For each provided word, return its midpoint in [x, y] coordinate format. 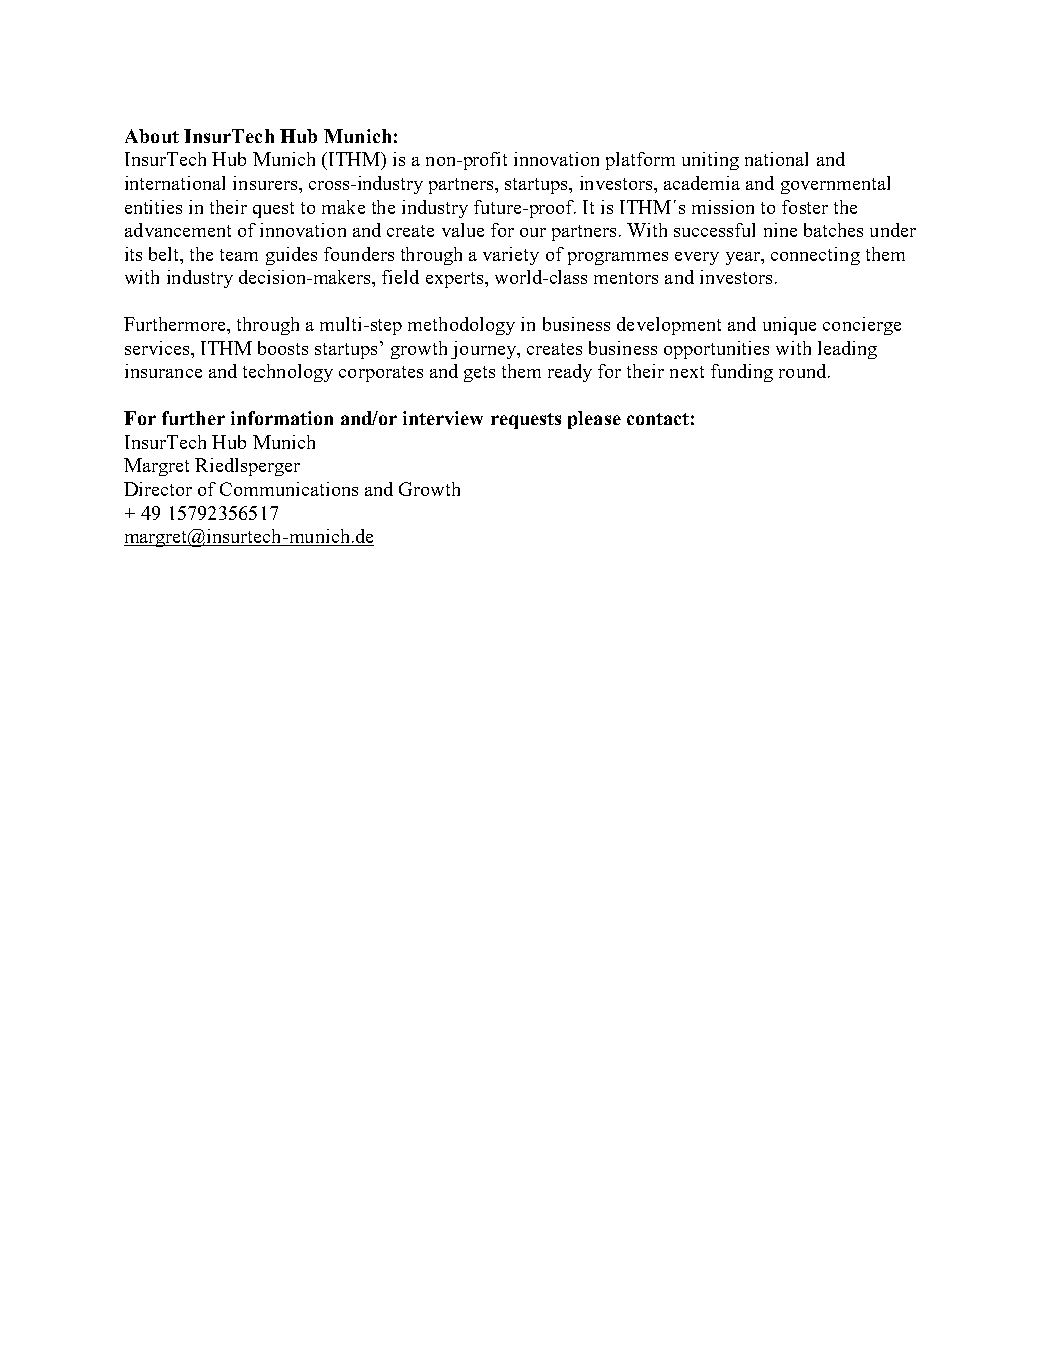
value [463, 230]
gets [479, 374]
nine [780, 230]
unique [789, 326]
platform [640, 161]
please [594, 420]
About [152, 136]
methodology [461, 326]
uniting [710, 161]
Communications [289, 489]
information [282, 418]
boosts [283, 348]
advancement [178, 230]
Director [158, 489]
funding [742, 373]
